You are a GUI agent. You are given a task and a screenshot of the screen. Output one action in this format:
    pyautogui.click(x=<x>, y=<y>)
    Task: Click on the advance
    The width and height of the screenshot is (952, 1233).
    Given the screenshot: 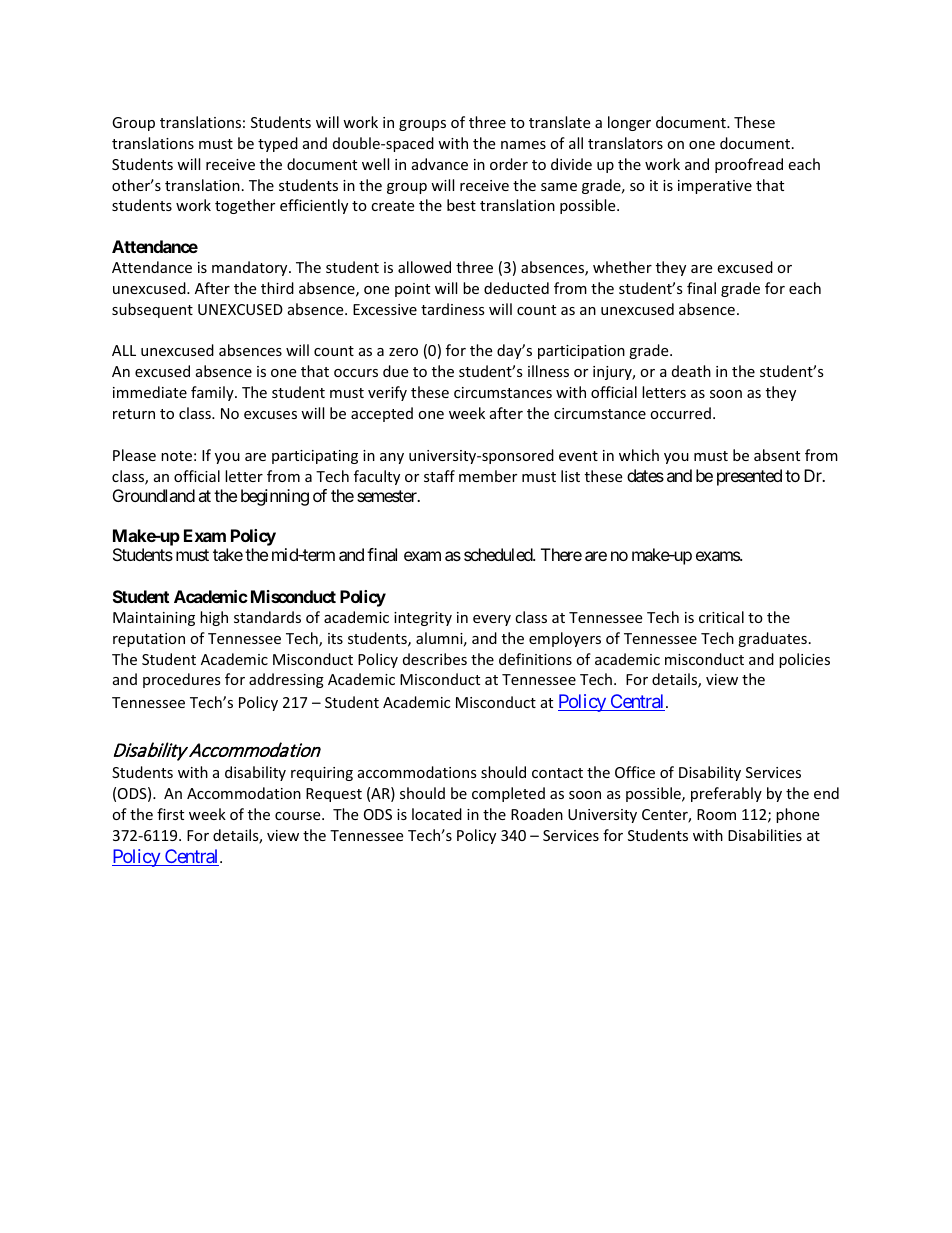 What is the action you would take?
    pyautogui.click(x=440, y=164)
